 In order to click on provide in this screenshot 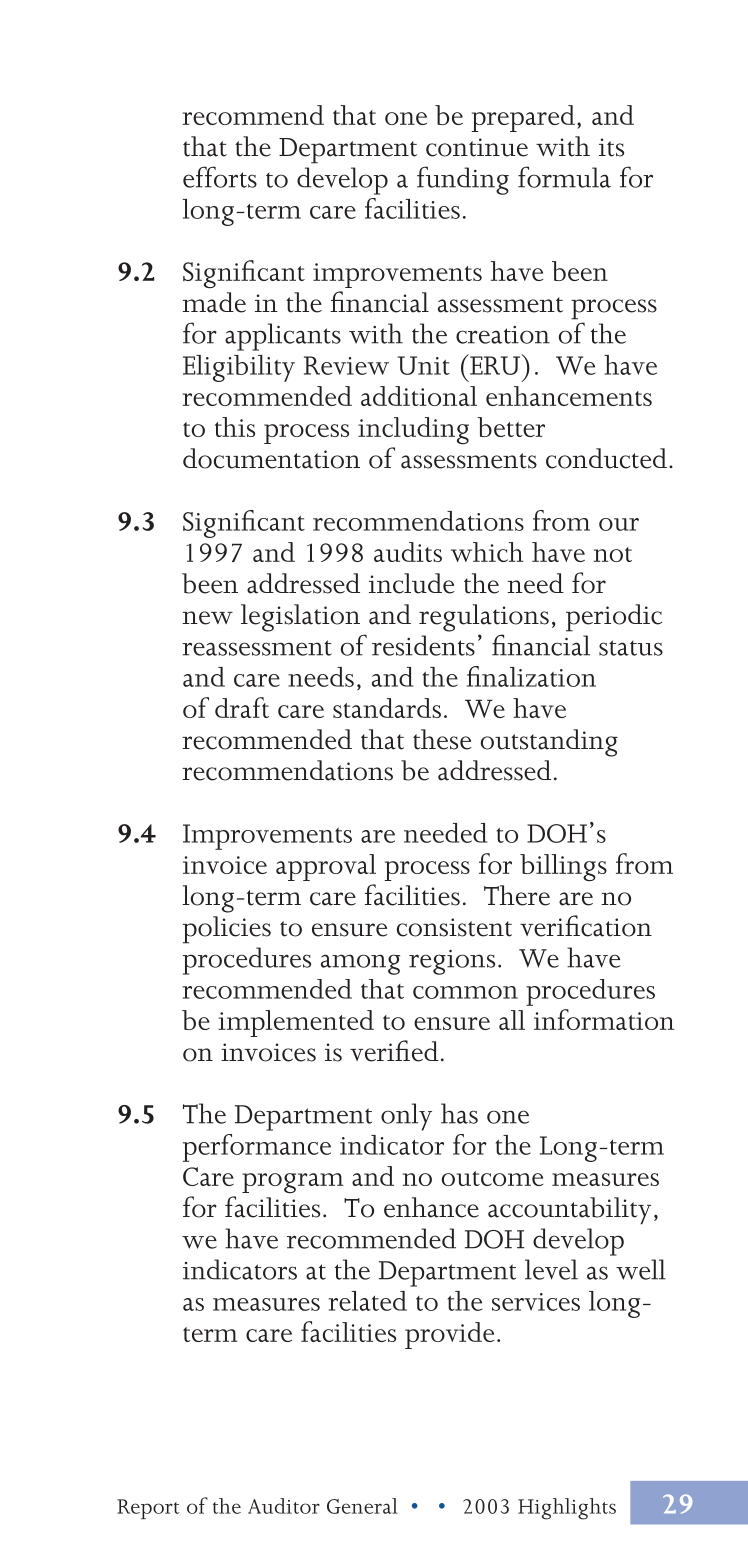, I will do `click(449, 1335)`.
